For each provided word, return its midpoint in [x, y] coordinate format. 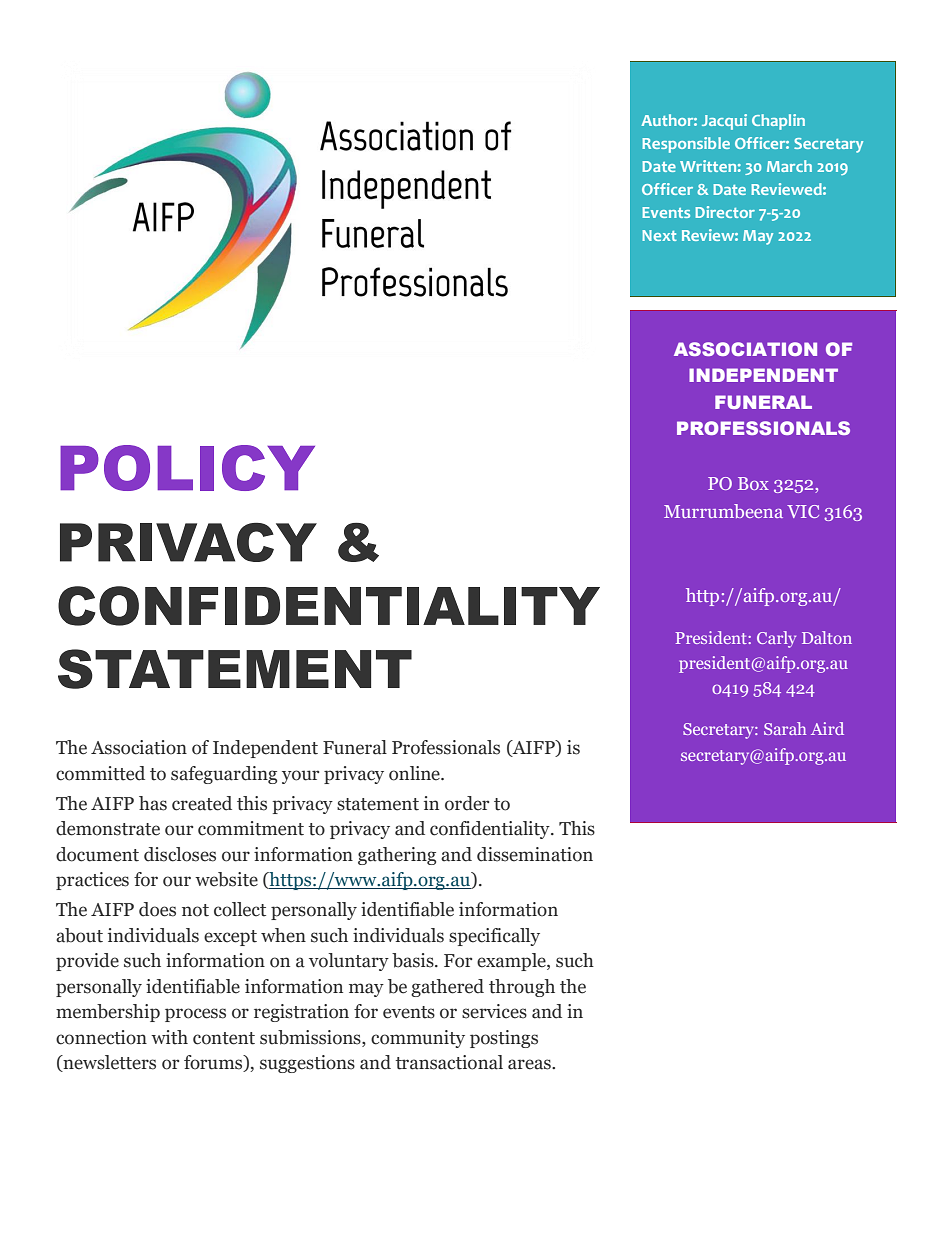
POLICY [187, 468]
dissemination [535, 854]
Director [725, 212]
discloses [180, 854]
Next [659, 235]
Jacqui [724, 122]
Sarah [785, 728]
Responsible [686, 145]
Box [753, 483]
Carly [776, 639]
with [169, 1037]
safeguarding [224, 775]
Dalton [827, 637]
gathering [397, 856]
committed [100, 773]
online [415, 773]
